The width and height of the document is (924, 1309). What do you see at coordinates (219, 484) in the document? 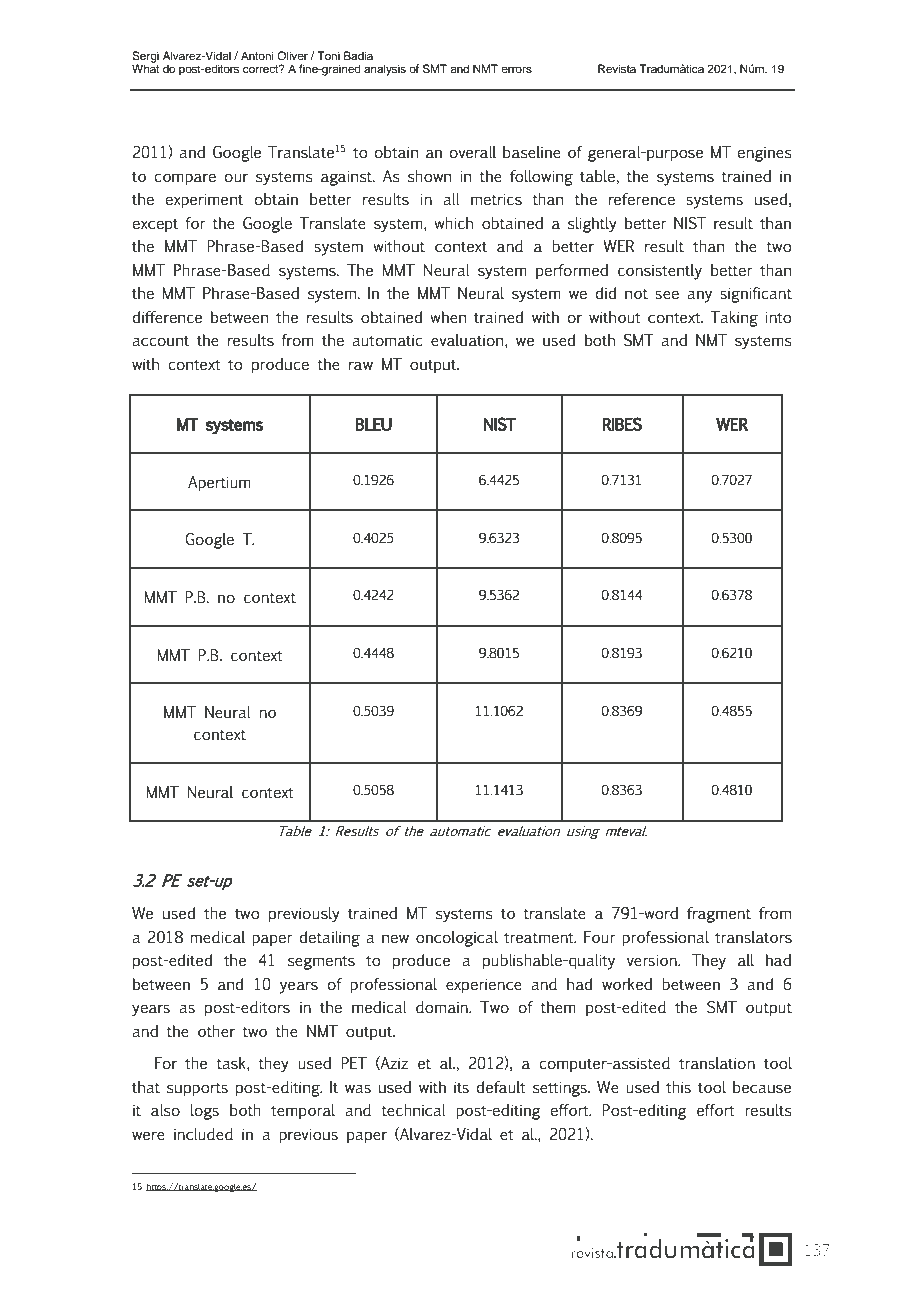
I see `Apertium` at bounding box center [219, 484].
